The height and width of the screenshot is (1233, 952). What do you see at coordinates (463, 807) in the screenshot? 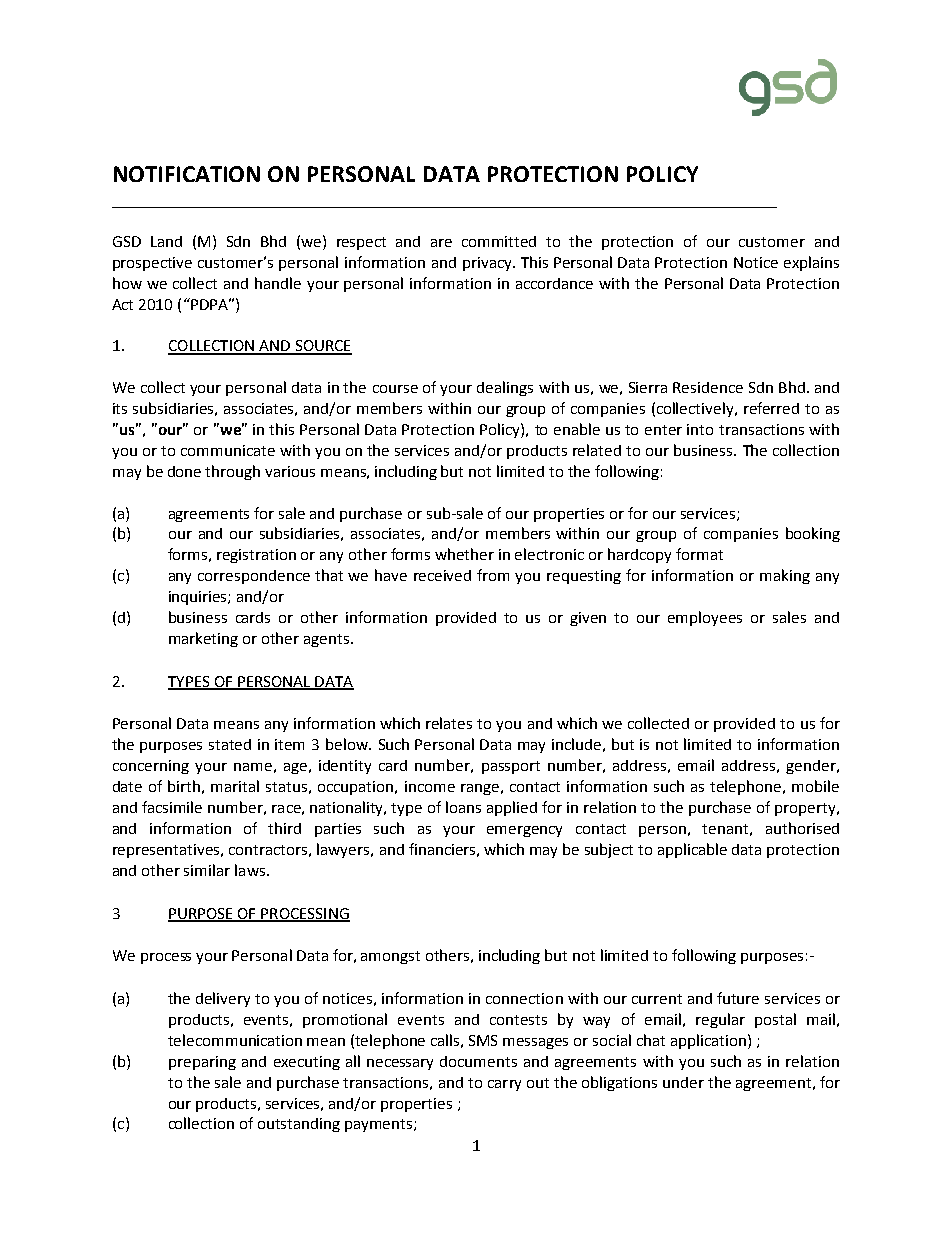
I see `loans` at bounding box center [463, 807].
